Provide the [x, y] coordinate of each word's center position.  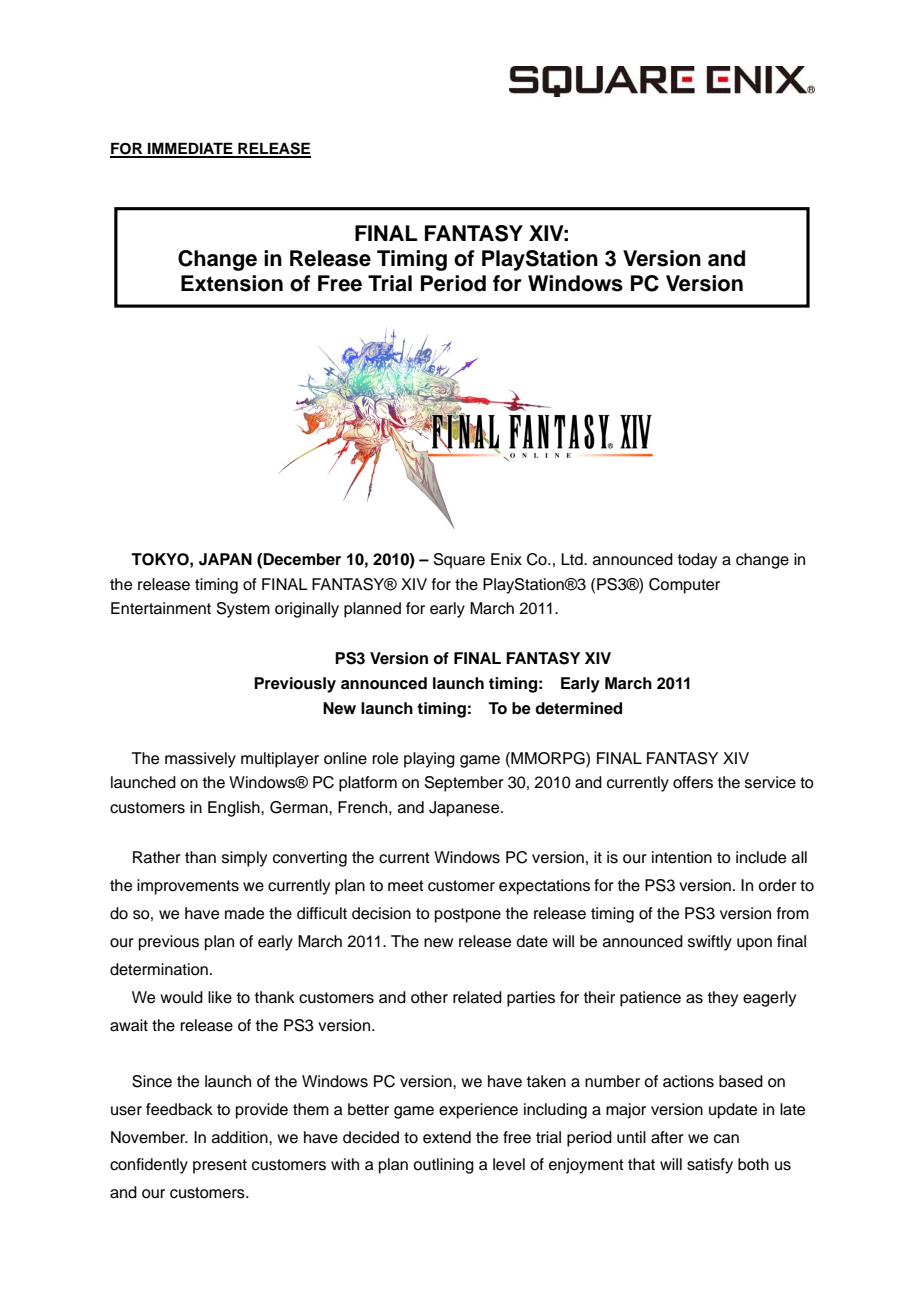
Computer [684, 586]
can [726, 1139]
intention [682, 857]
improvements [188, 887]
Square [459, 561]
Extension [232, 283]
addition [241, 1137]
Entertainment [161, 608]
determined [578, 708]
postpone [468, 915]
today [697, 561]
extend [447, 1137]
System [243, 610]
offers [693, 782]
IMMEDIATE [190, 149]
